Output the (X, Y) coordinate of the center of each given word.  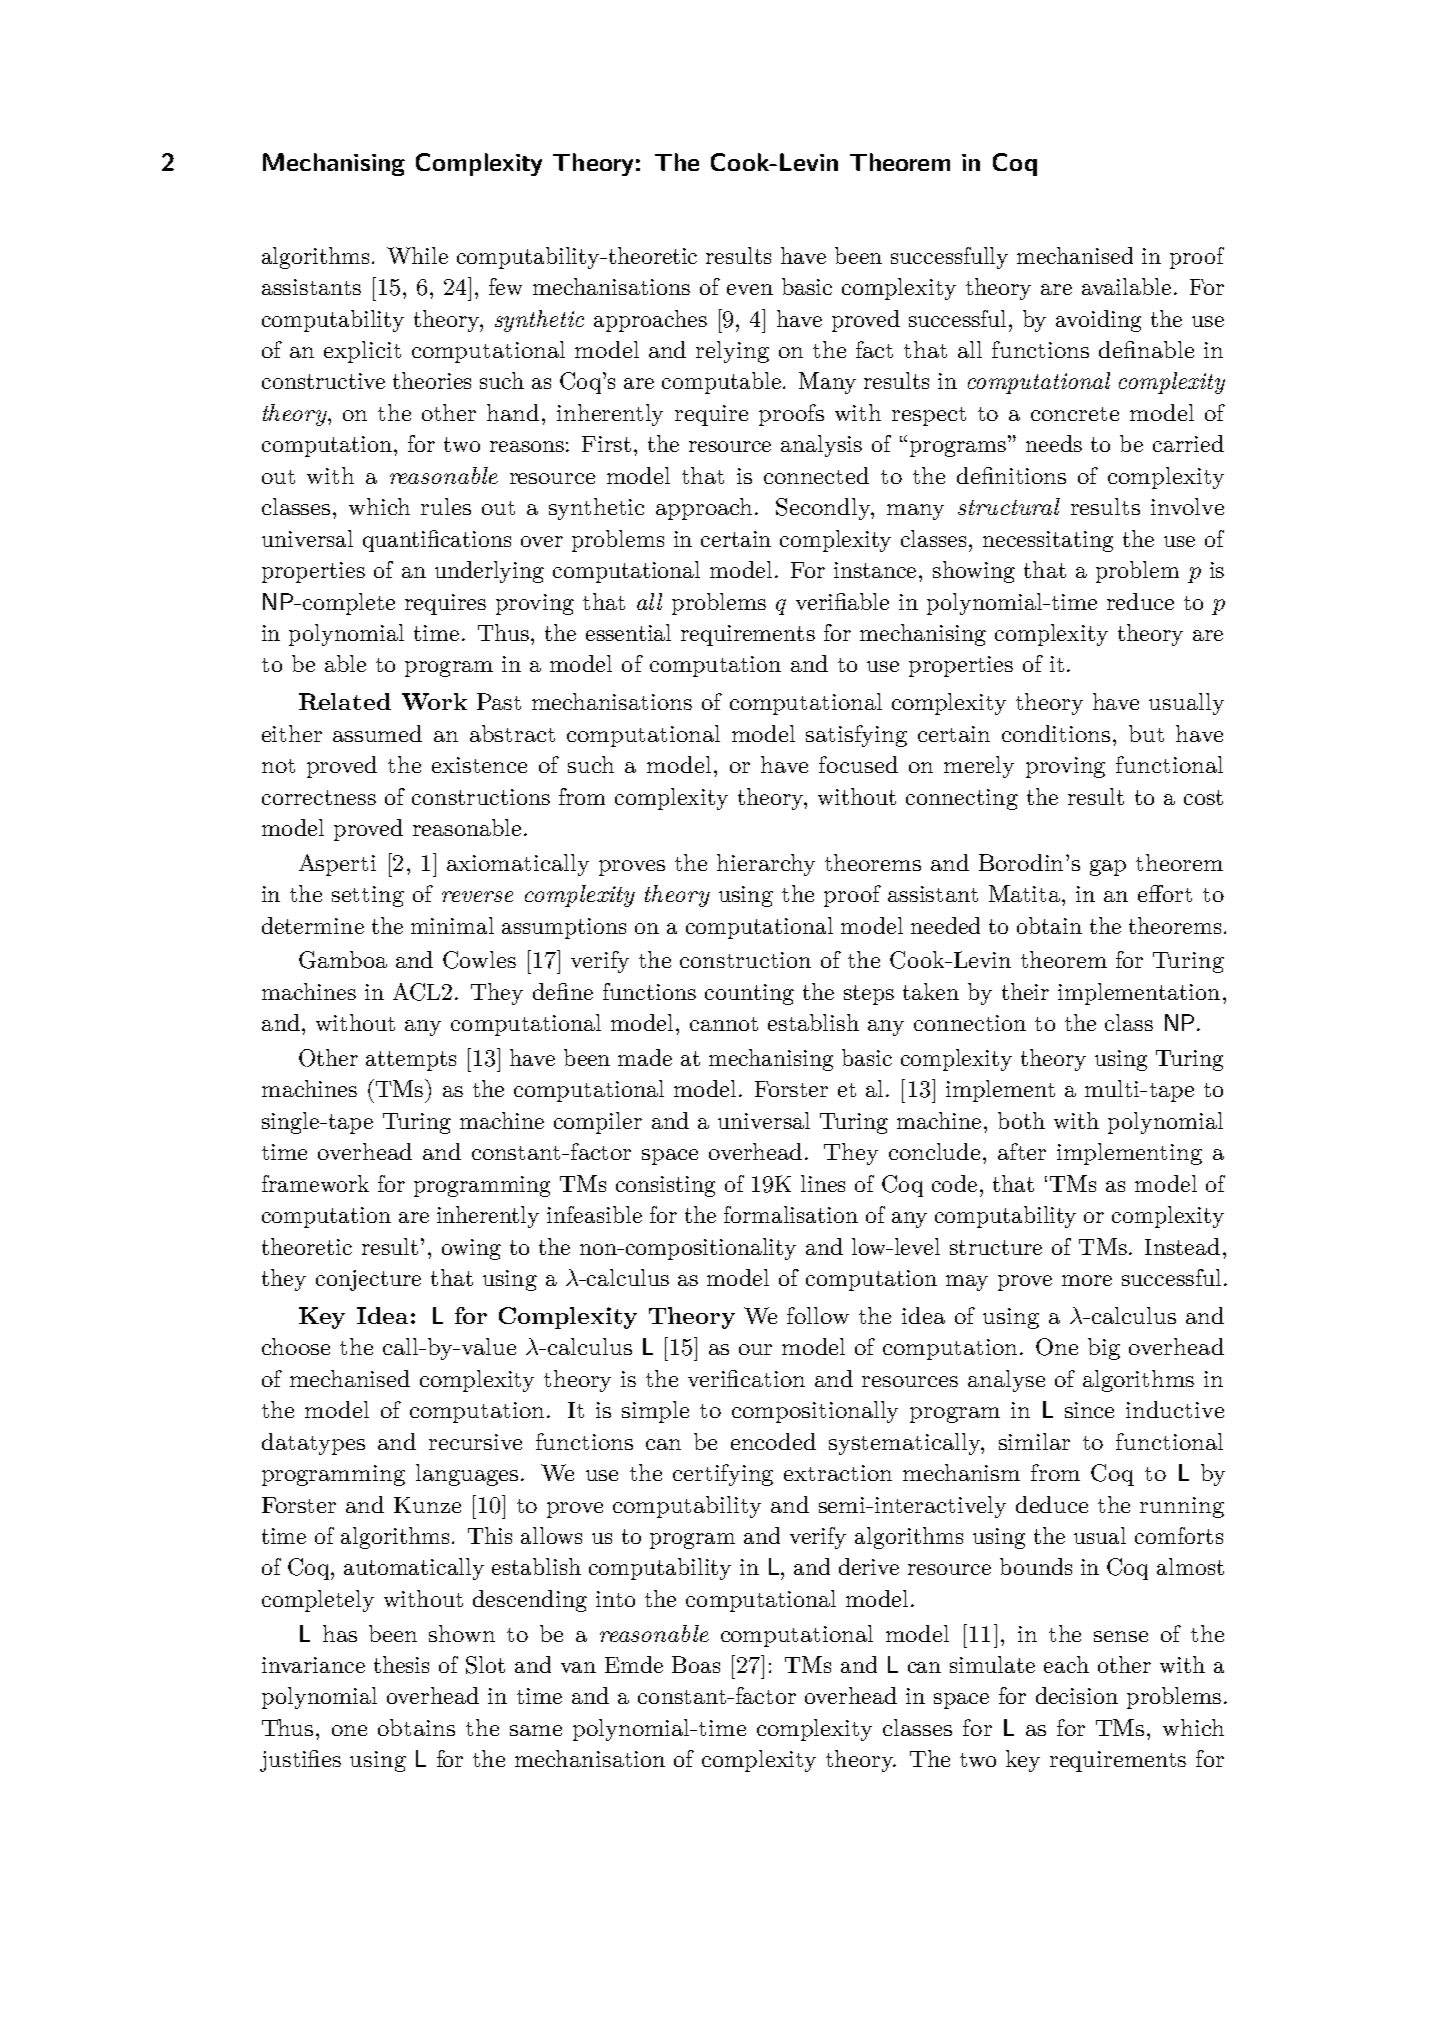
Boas (696, 1664)
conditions (1056, 733)
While (417, 255)
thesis (401, 1664)
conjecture (368, 1280)
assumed (377, 733)
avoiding (1098, 321)
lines (823, 1183)
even (750, 289)
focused (858, 764)
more (1087, 1280)
